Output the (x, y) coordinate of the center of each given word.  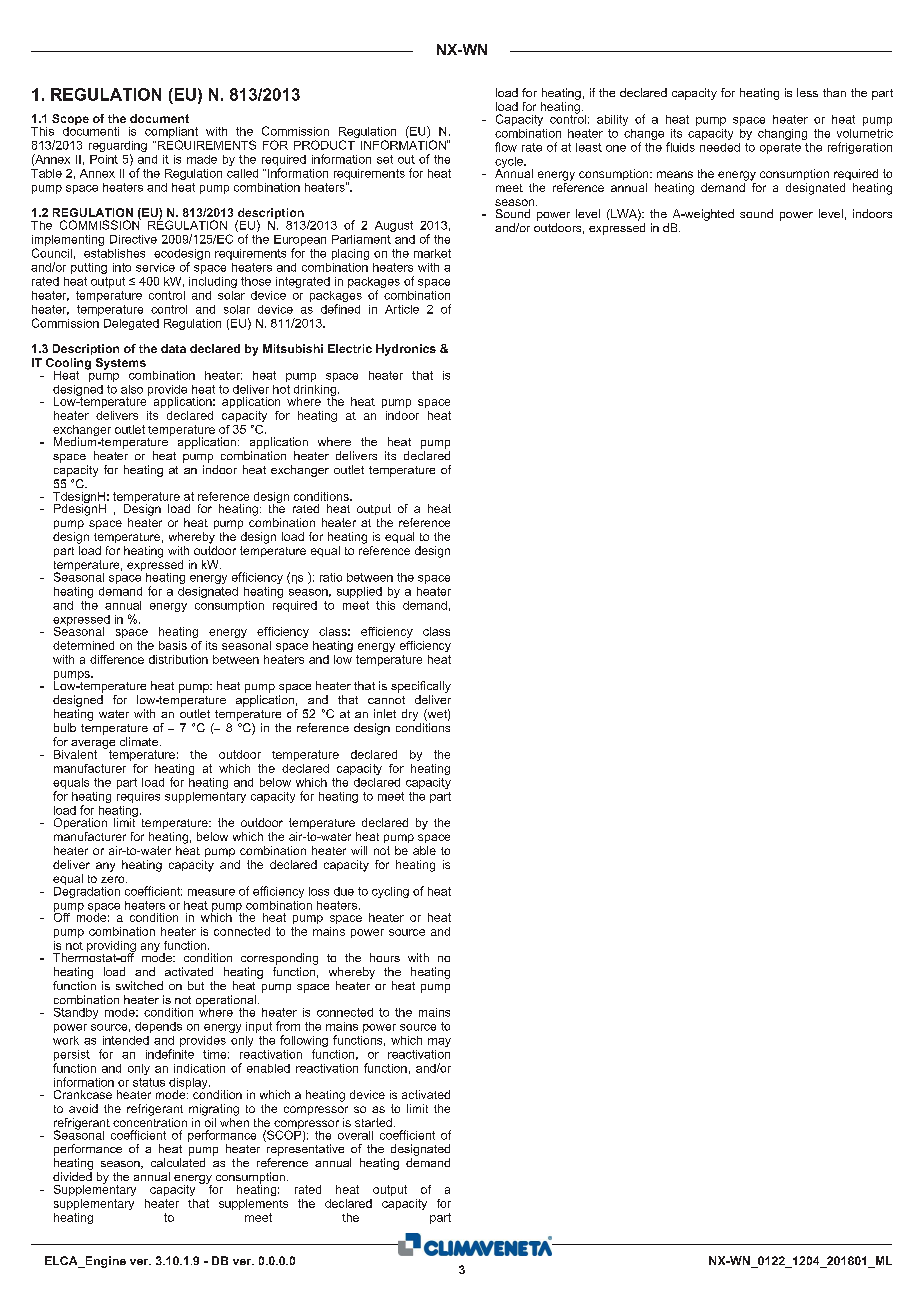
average (93, 745)
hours (385, 957)
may (439, 1042)
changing (782, 134)
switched (139, 985)
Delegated (131, 324)
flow (506, 147)
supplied (359, 592)
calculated (178, 1162)
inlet (385, 713)
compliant (171, 132)
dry (410, 715)
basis (173, 645)
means (675, 174)
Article (402, 309)
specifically (421, 687)
